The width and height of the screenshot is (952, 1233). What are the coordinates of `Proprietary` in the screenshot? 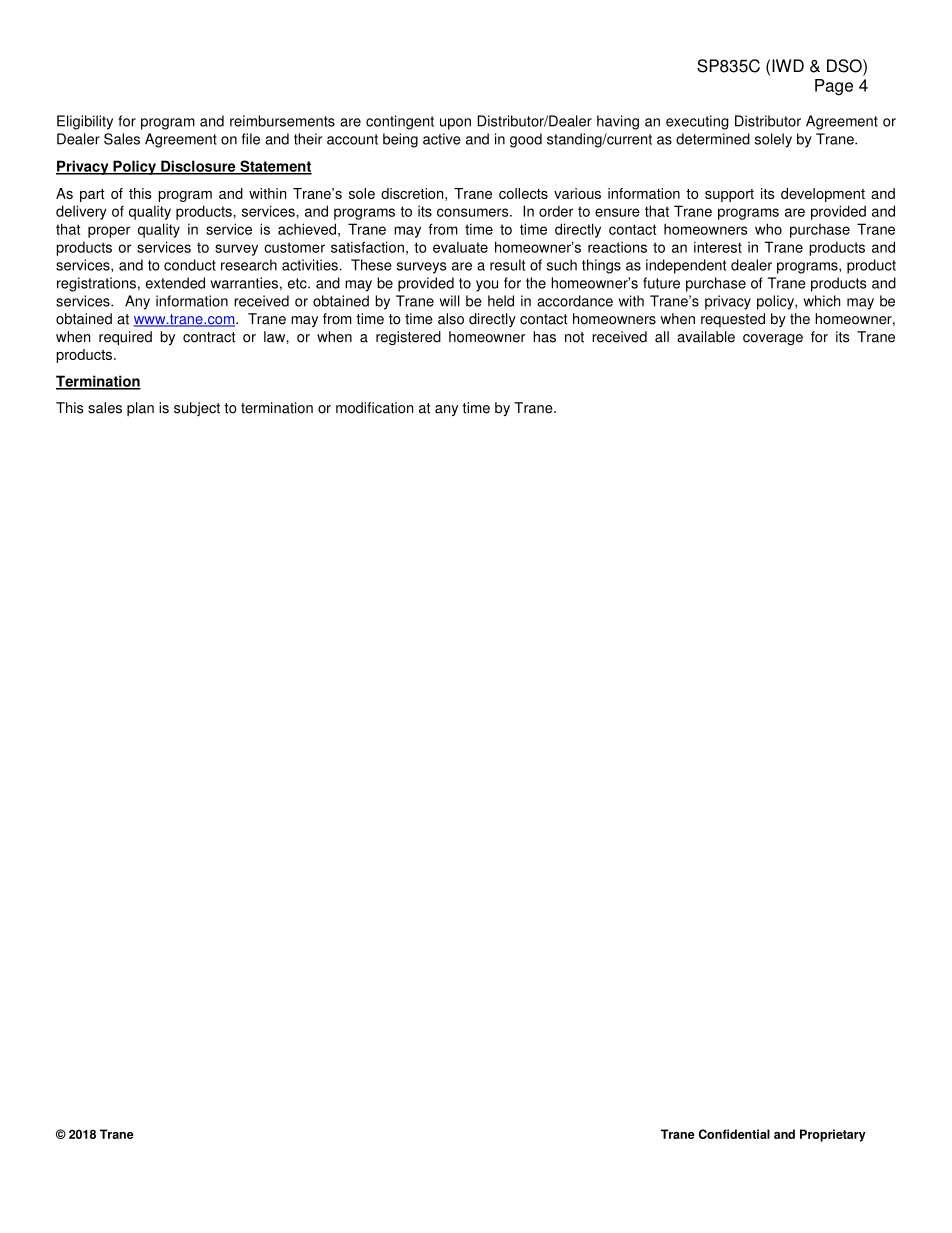 It's located at (833, 1135).
